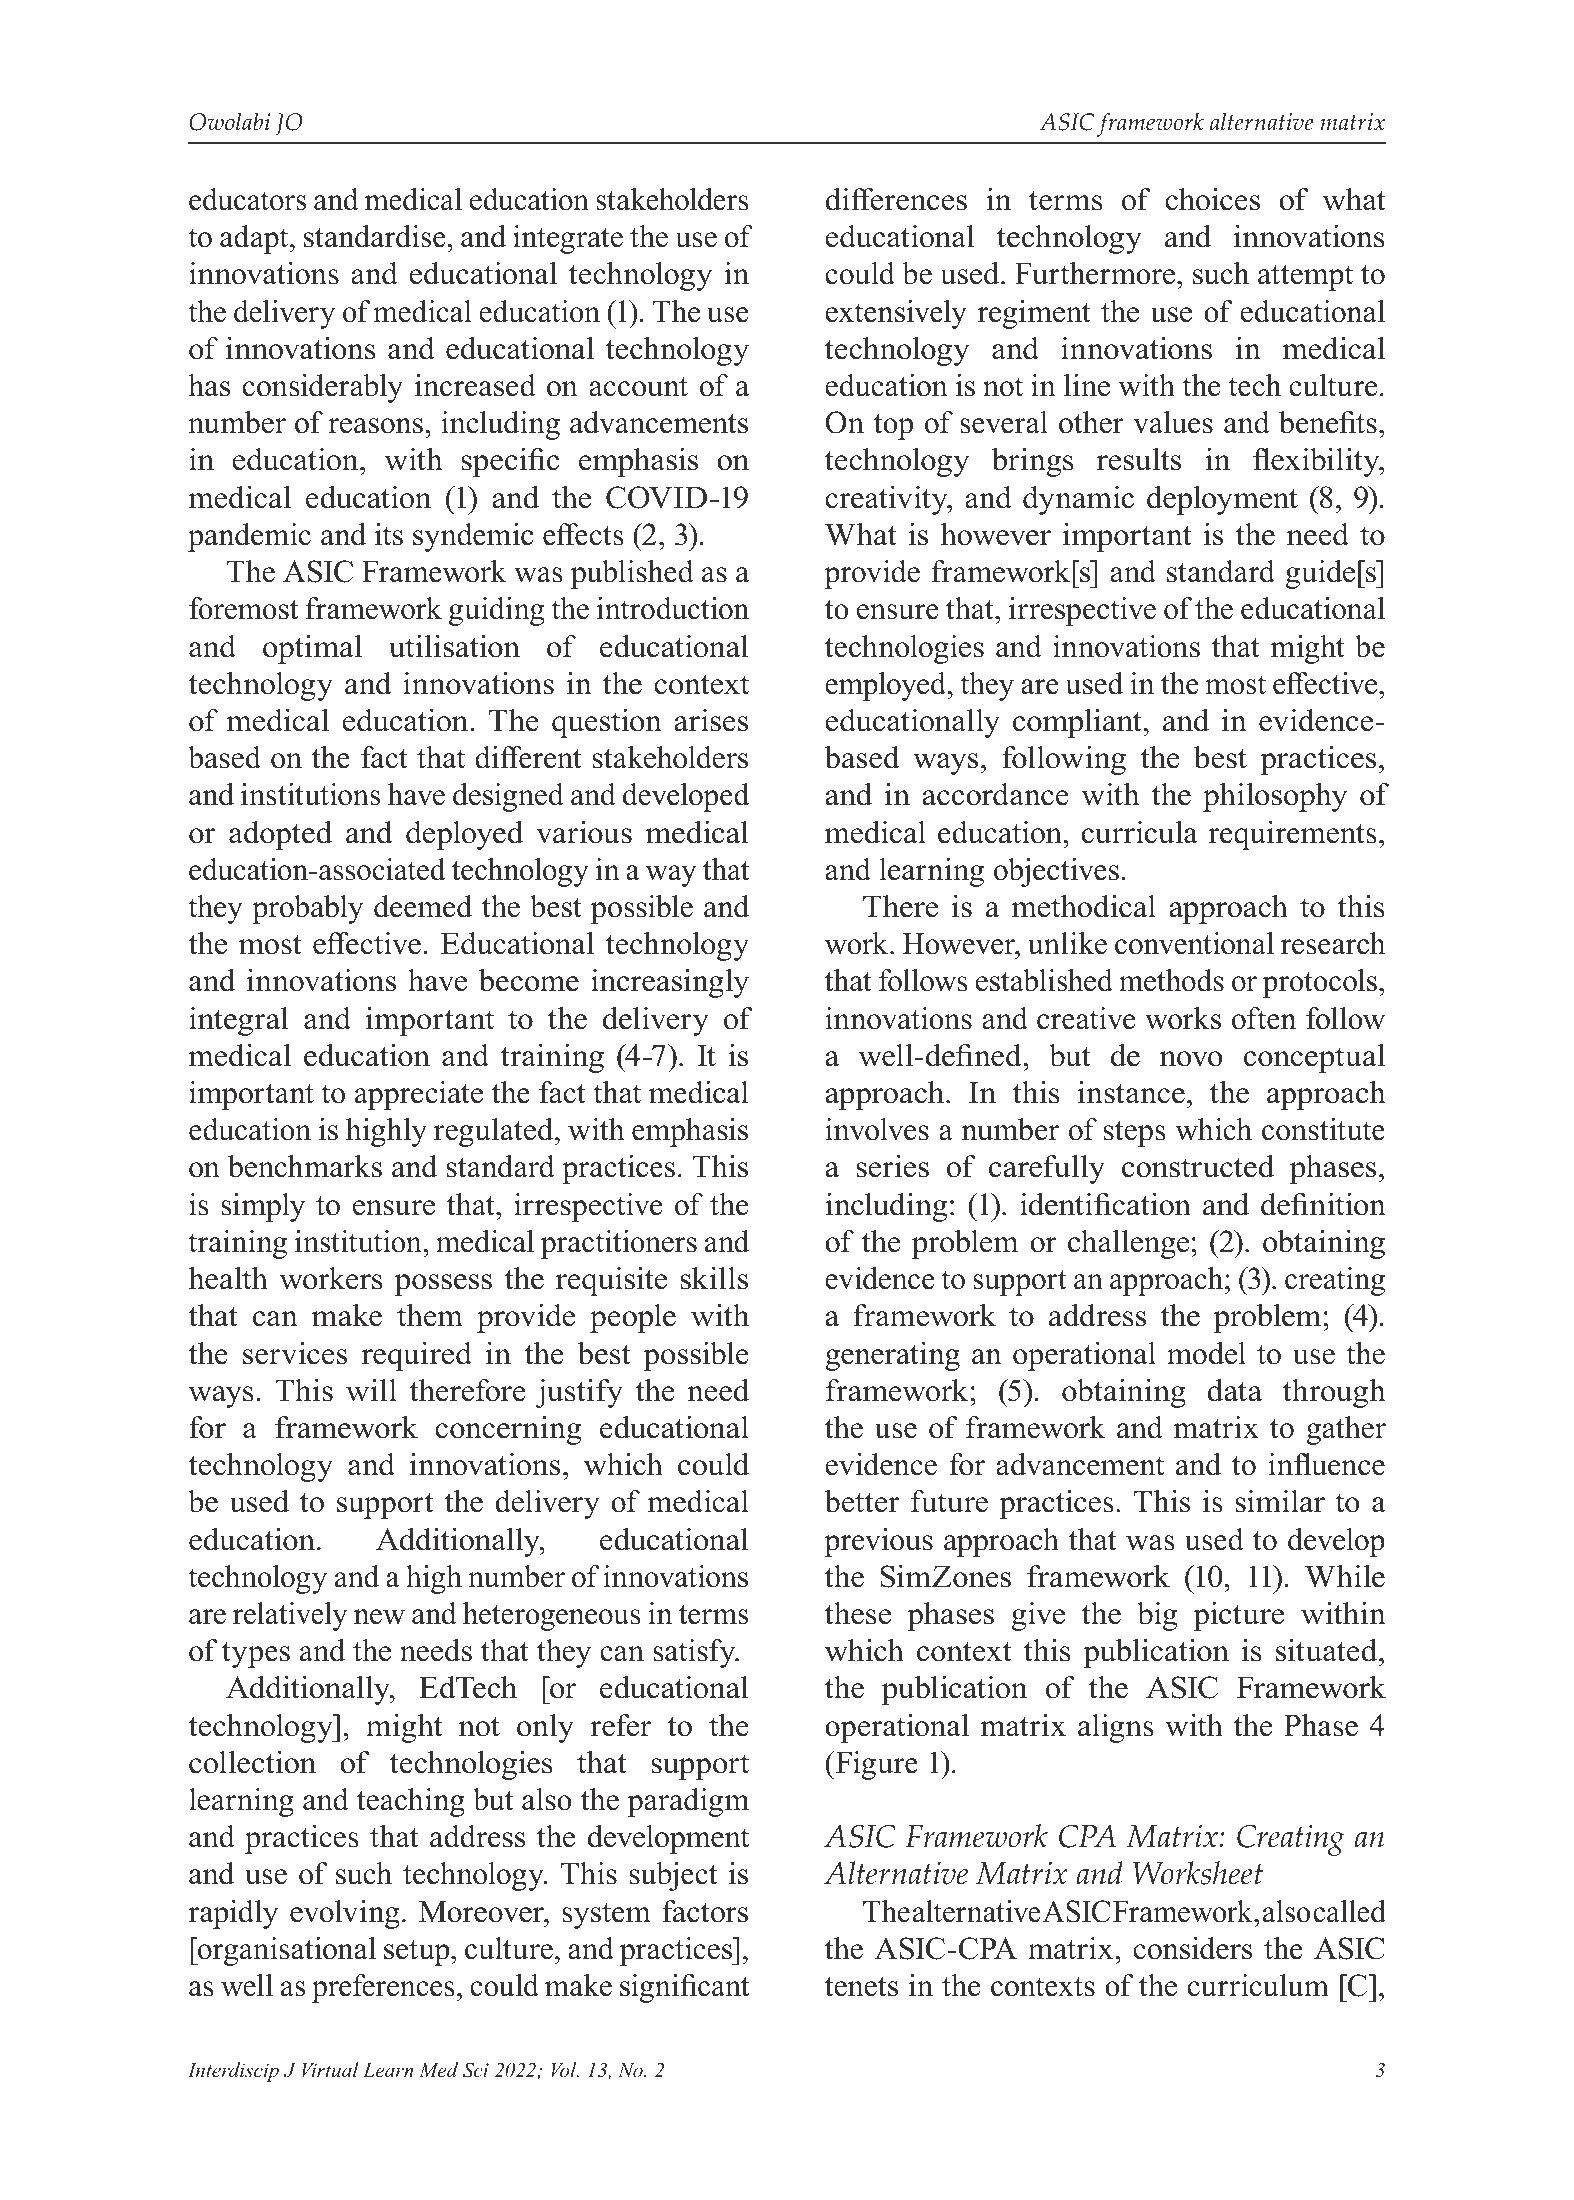 The height and width of the document is (2200, 1574). I want to click on data, so click(1234, 1390).
